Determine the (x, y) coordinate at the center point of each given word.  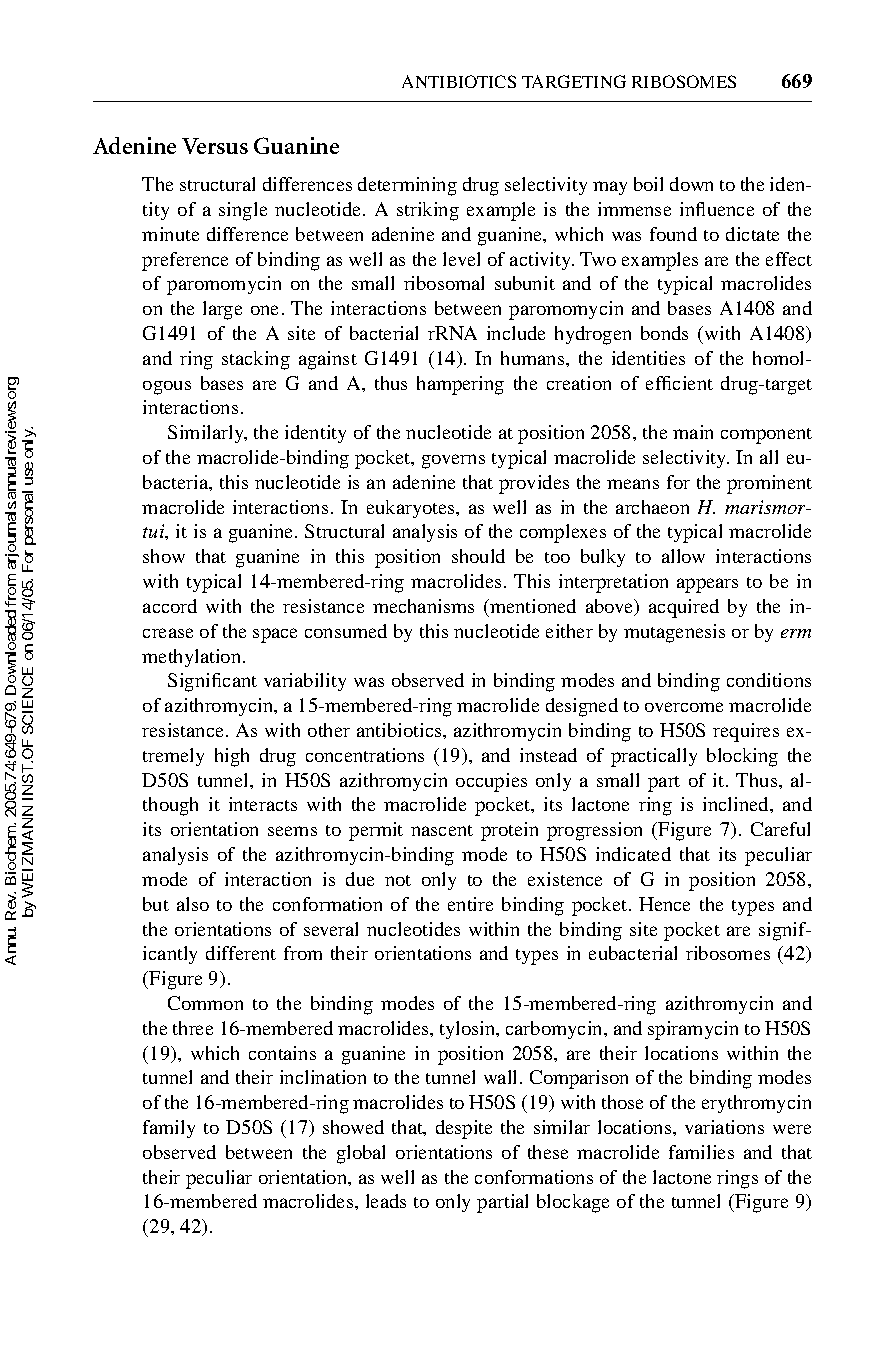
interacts (263, 804)
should (478, 556)
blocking (742, 757)
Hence (664, 904)
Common (205, 1003)
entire (470, 904)
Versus (215, 146)
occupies (491, 782)
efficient (679, 383)
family (169, 1129)
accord (170, 606)
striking (428, 211)
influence (717, 209)
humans (534, 358)
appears (707, 585)
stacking (256, 360)
